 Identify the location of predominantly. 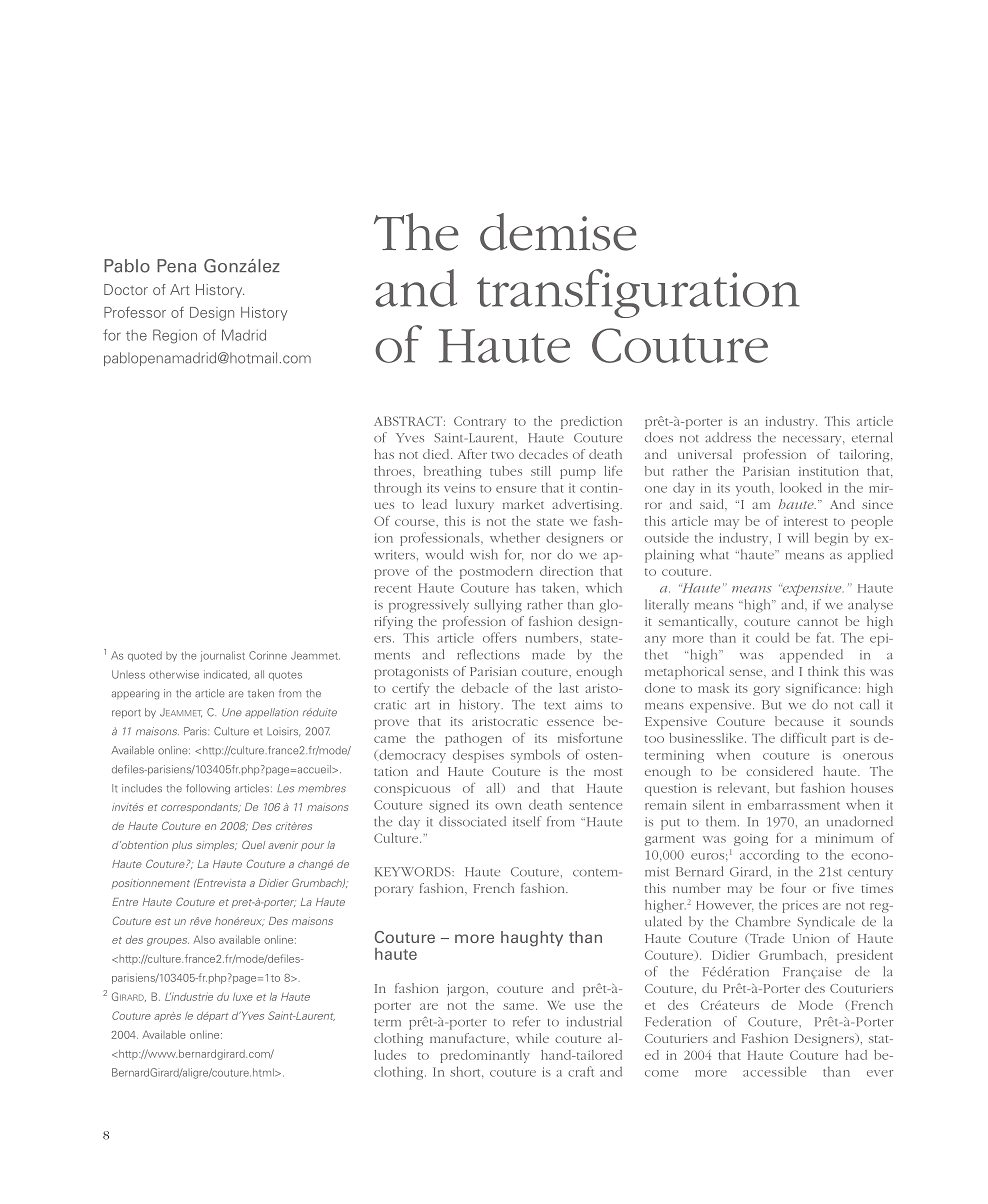
(485, 1056).
